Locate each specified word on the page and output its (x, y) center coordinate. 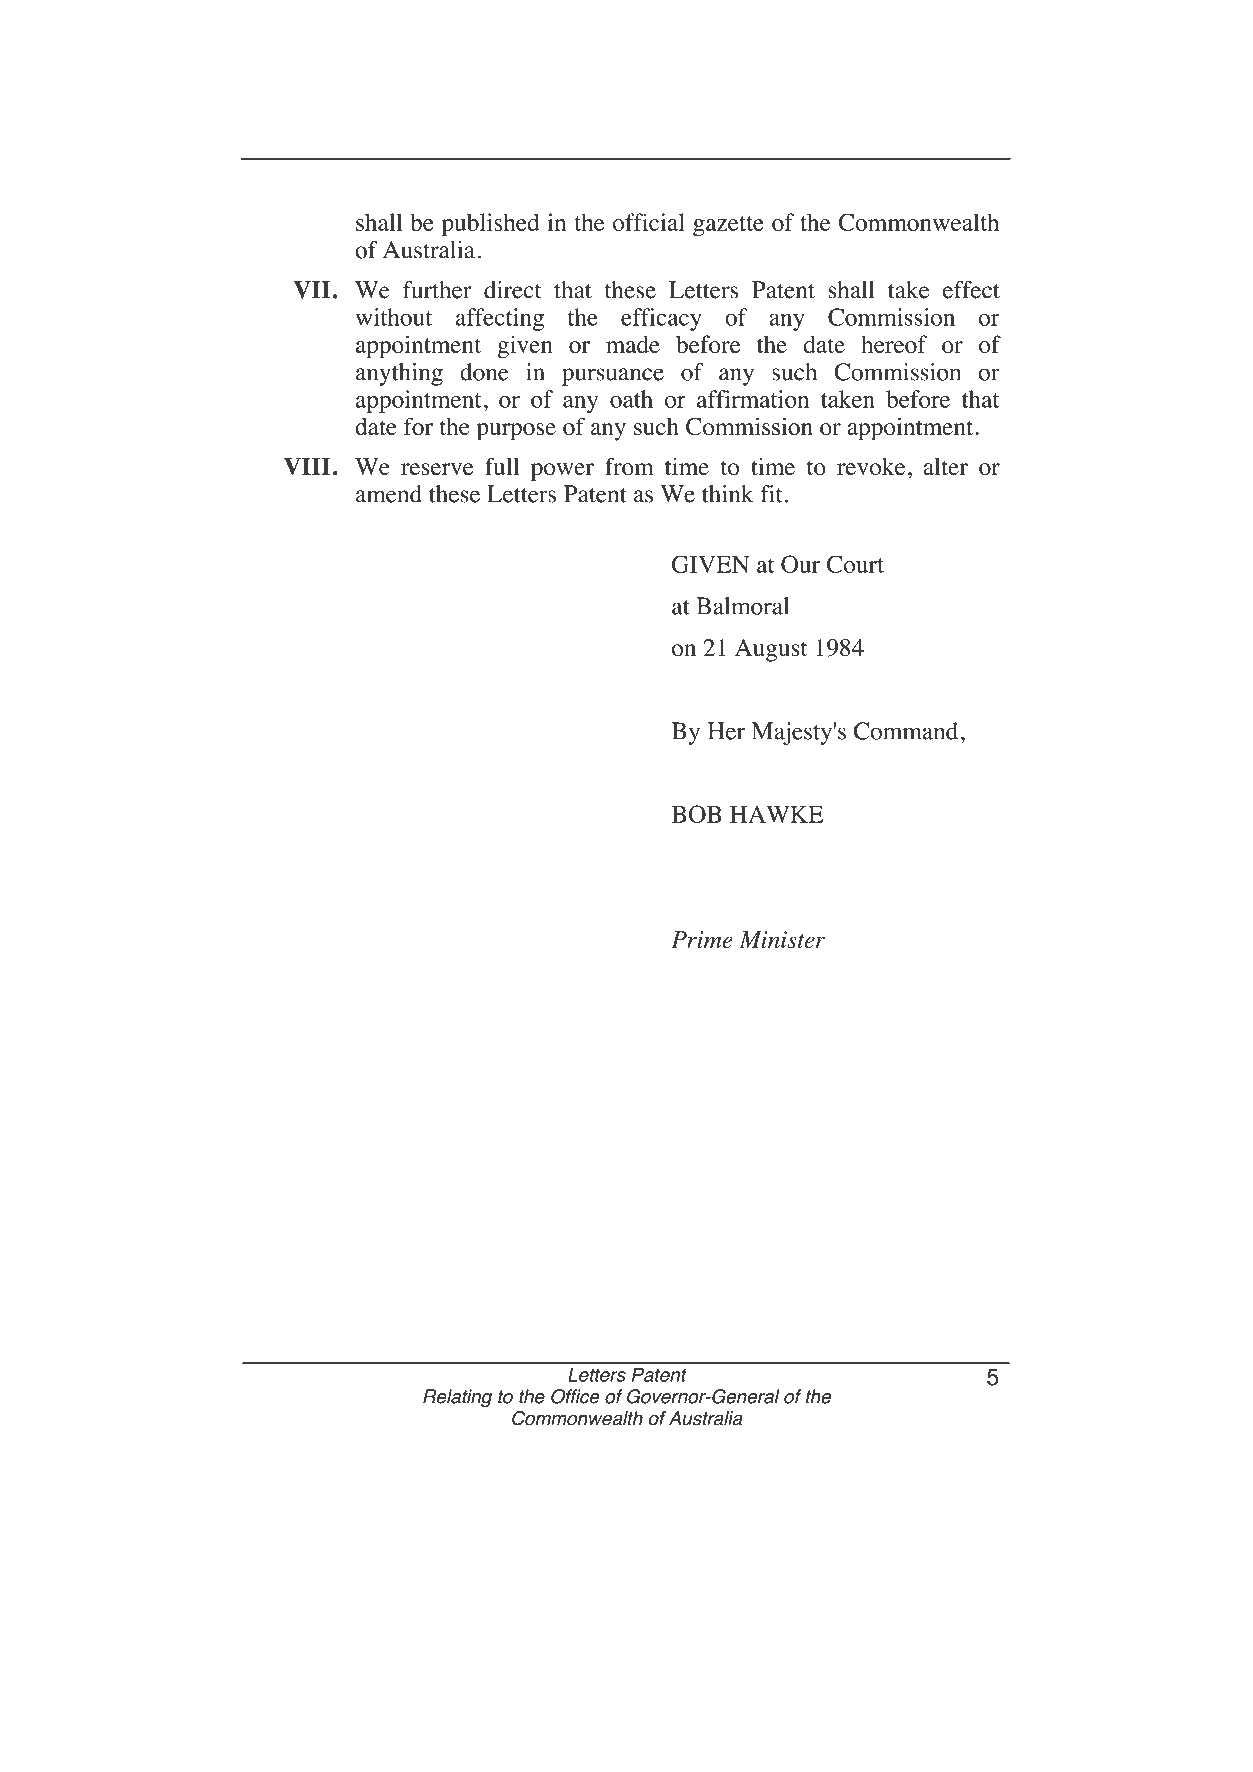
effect (971, 290)
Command (906, 731)
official (649, 222)
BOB (697, 814)
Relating (457, 1398)
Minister (782, 939)
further (437, 290)
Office (575, 1396)
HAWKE (776, 814)
